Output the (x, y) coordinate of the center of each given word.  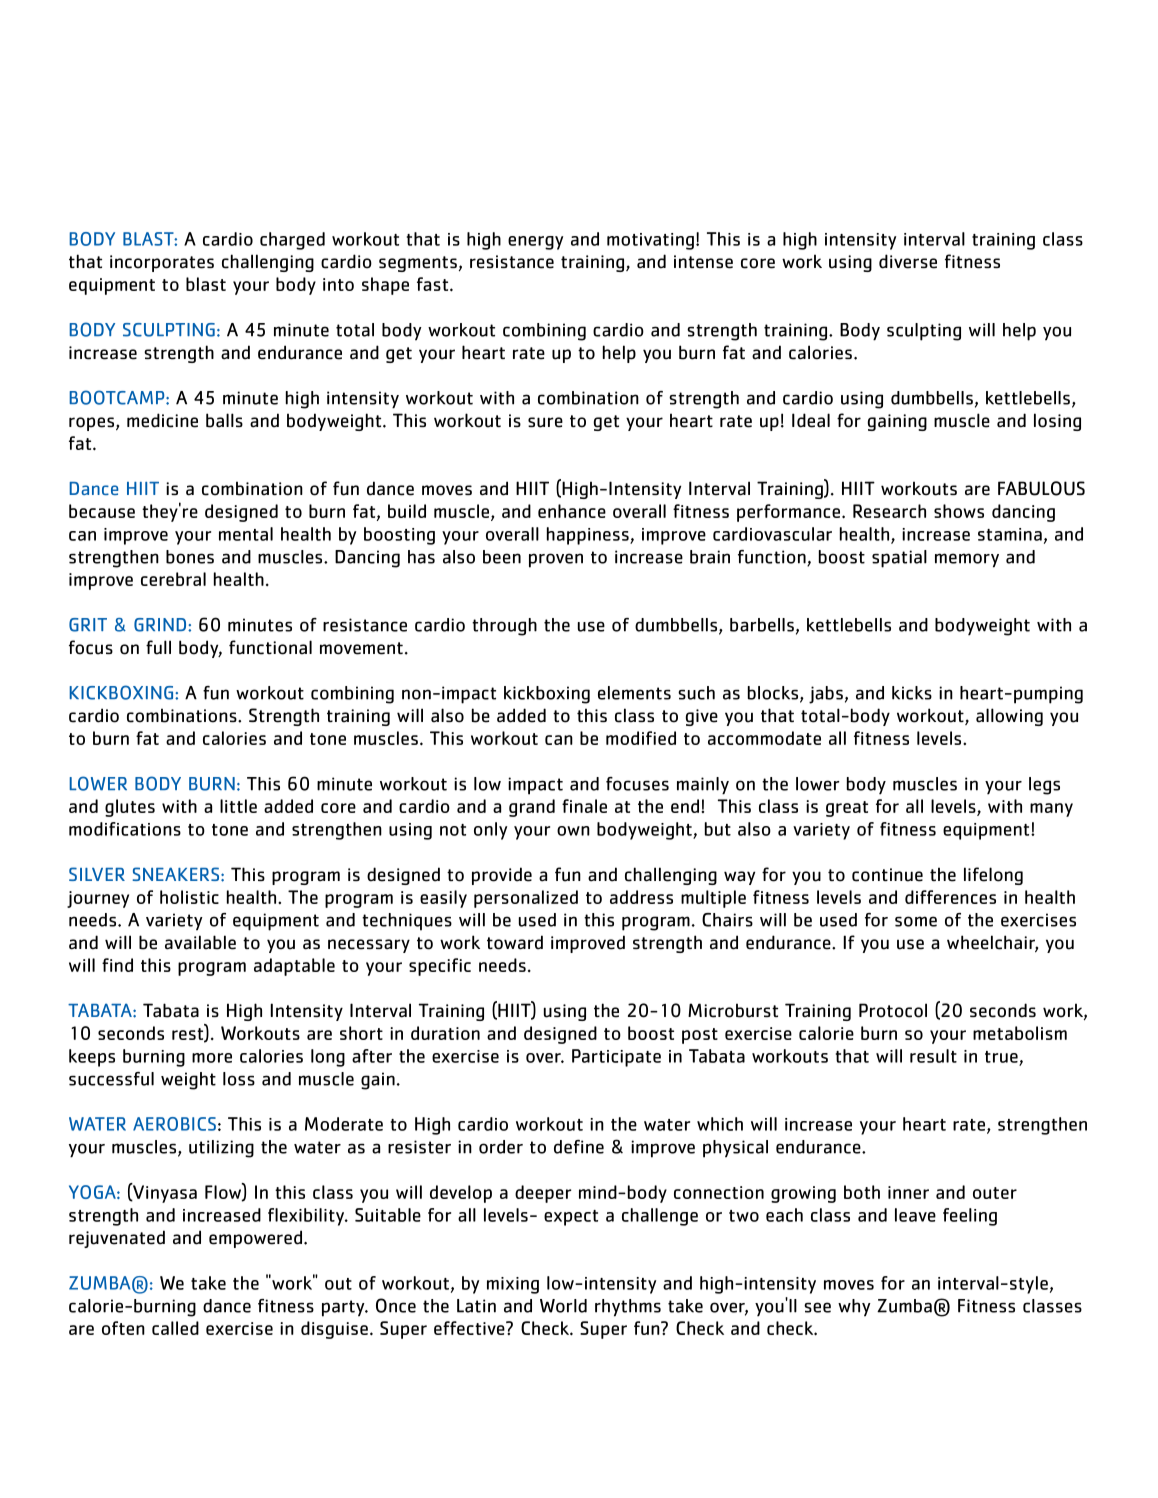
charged (292, 241)
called (175, 1328)
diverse (908, 261)
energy (535, 243)
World (563, 1306)
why (854, 1308)
